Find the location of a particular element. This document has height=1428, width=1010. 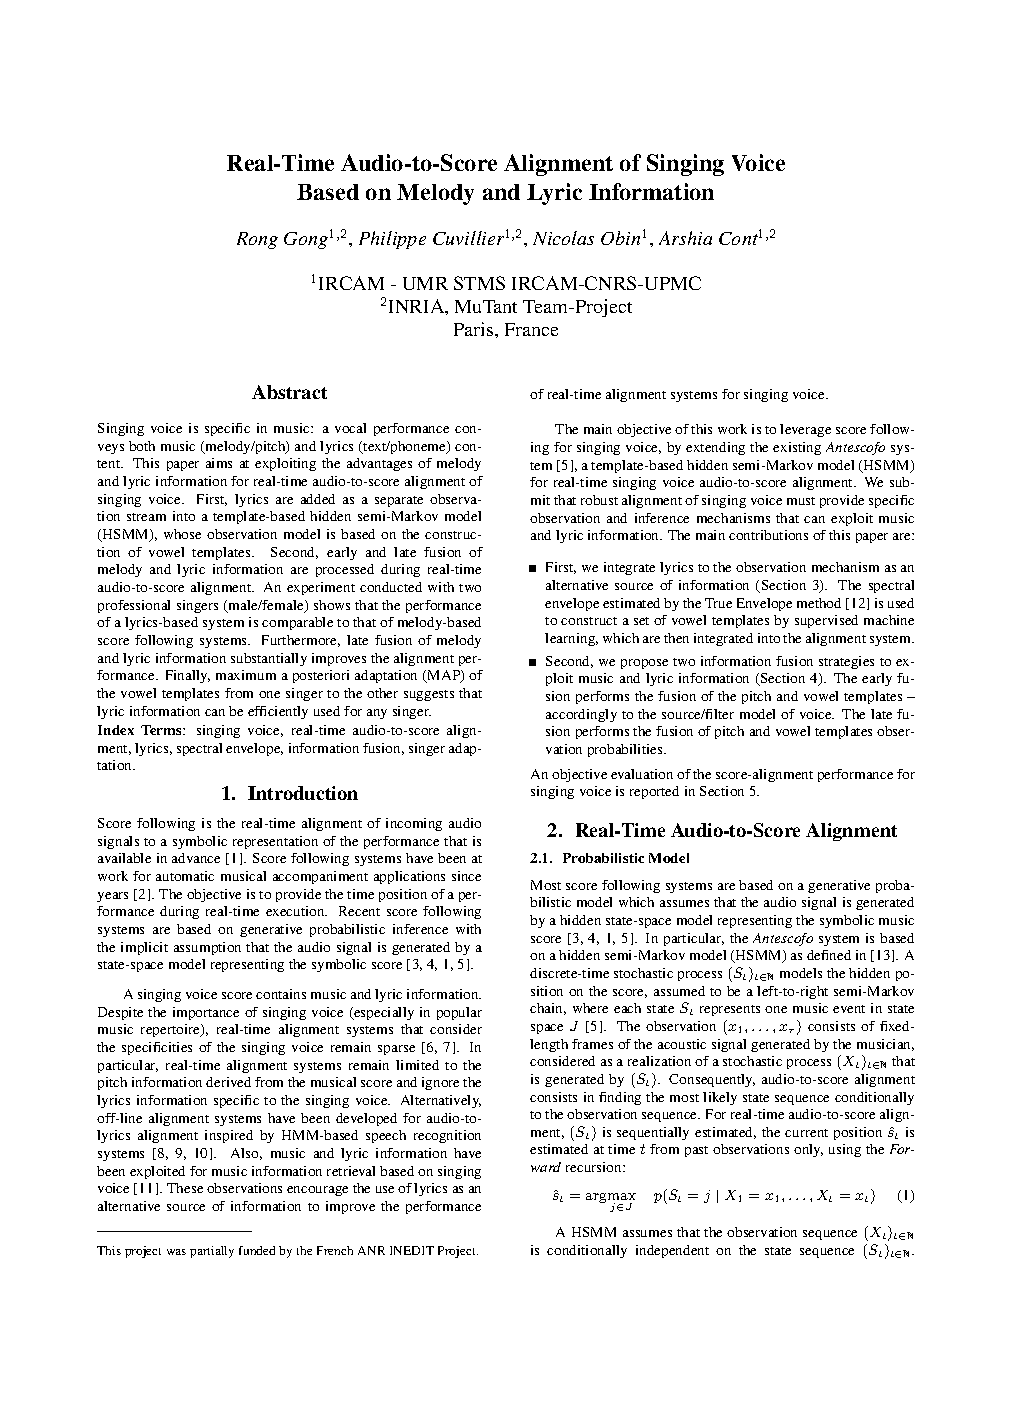

chain is located at coordinates (548, 1009).
